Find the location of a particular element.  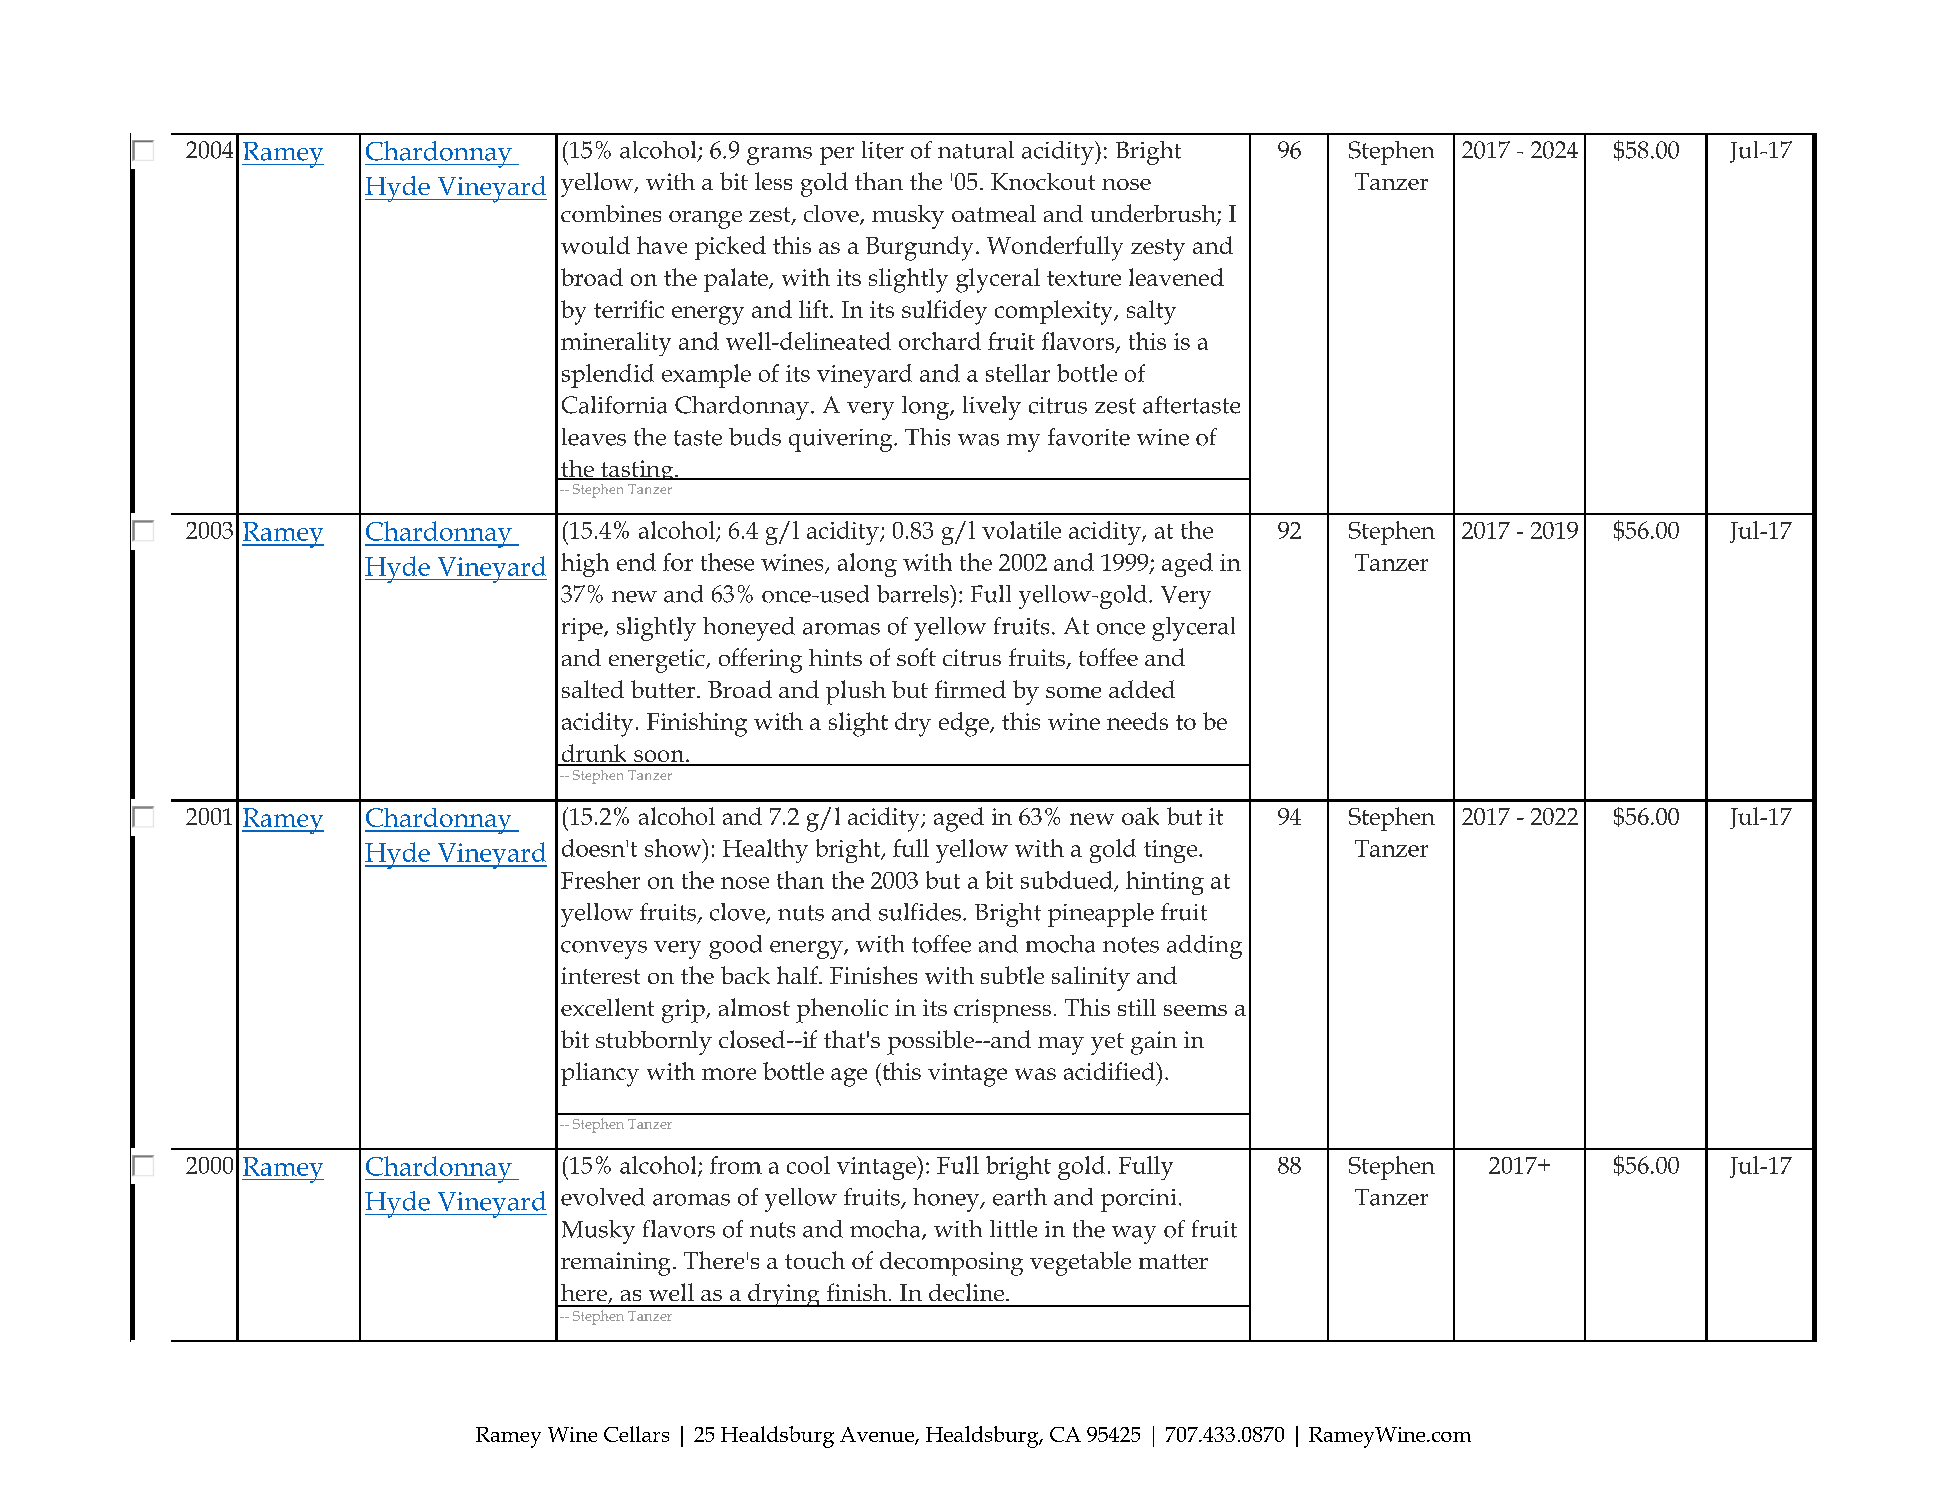

combines is located at coordinates (611, 213).
